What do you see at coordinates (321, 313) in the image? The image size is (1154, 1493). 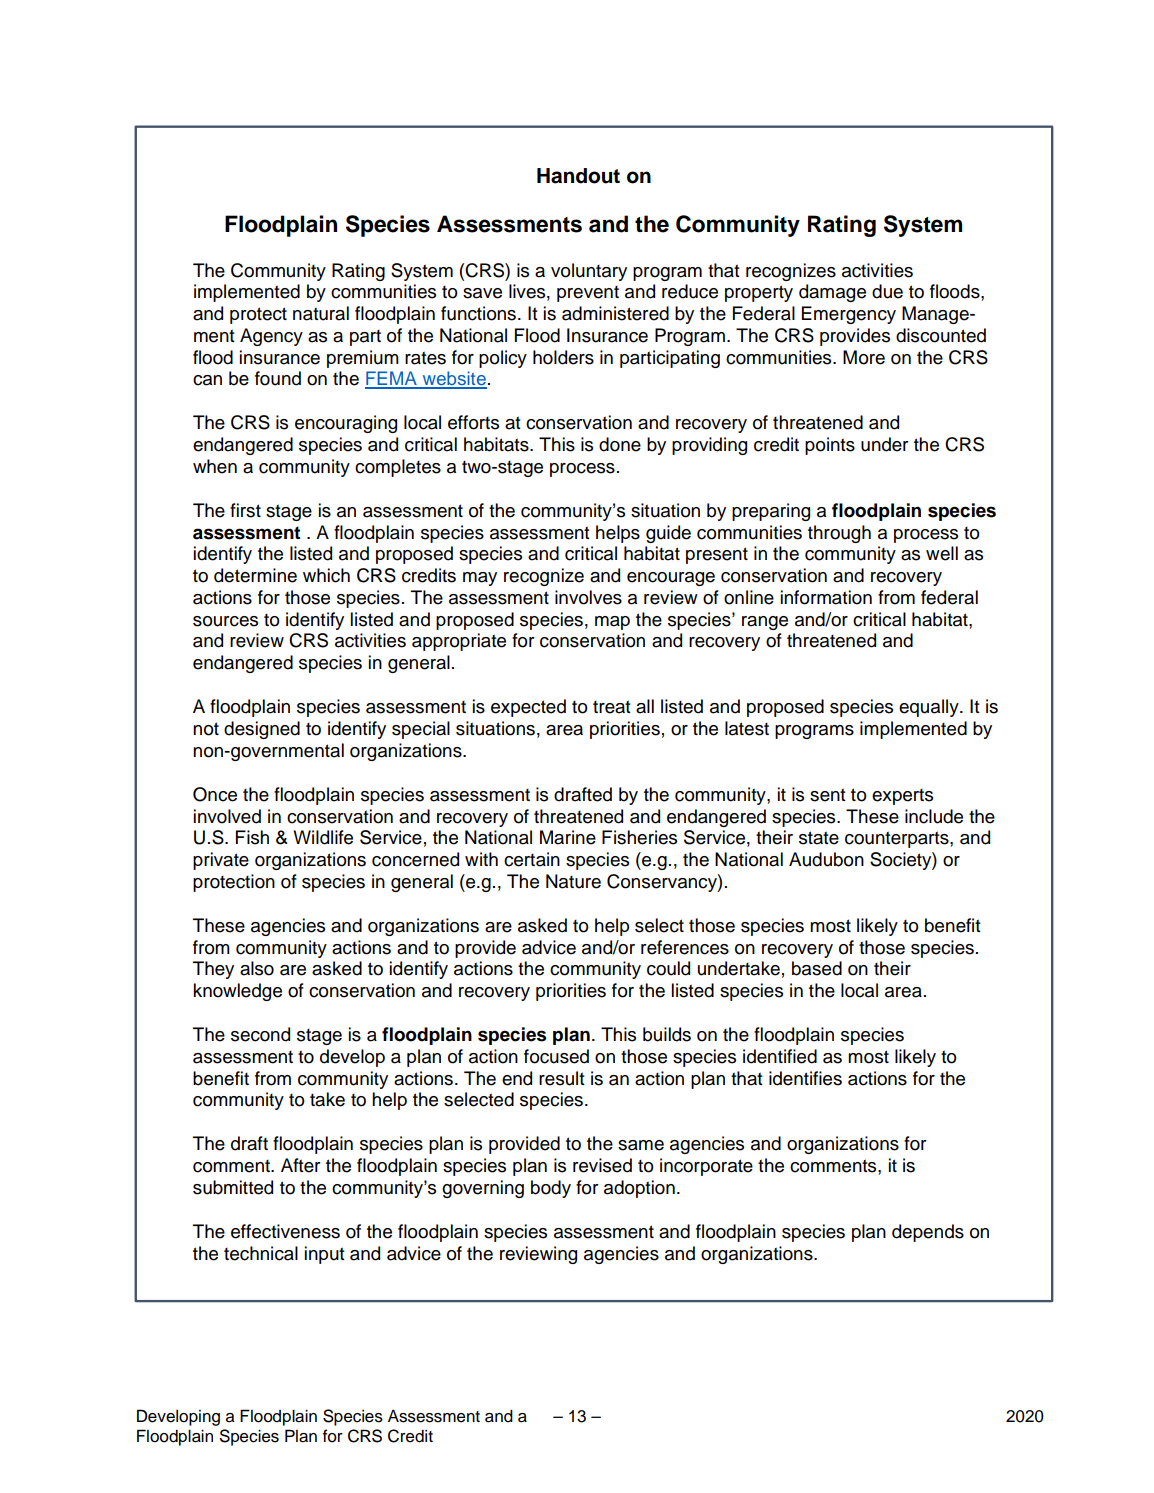 I see `natural` at bounding box center [321, 313].
